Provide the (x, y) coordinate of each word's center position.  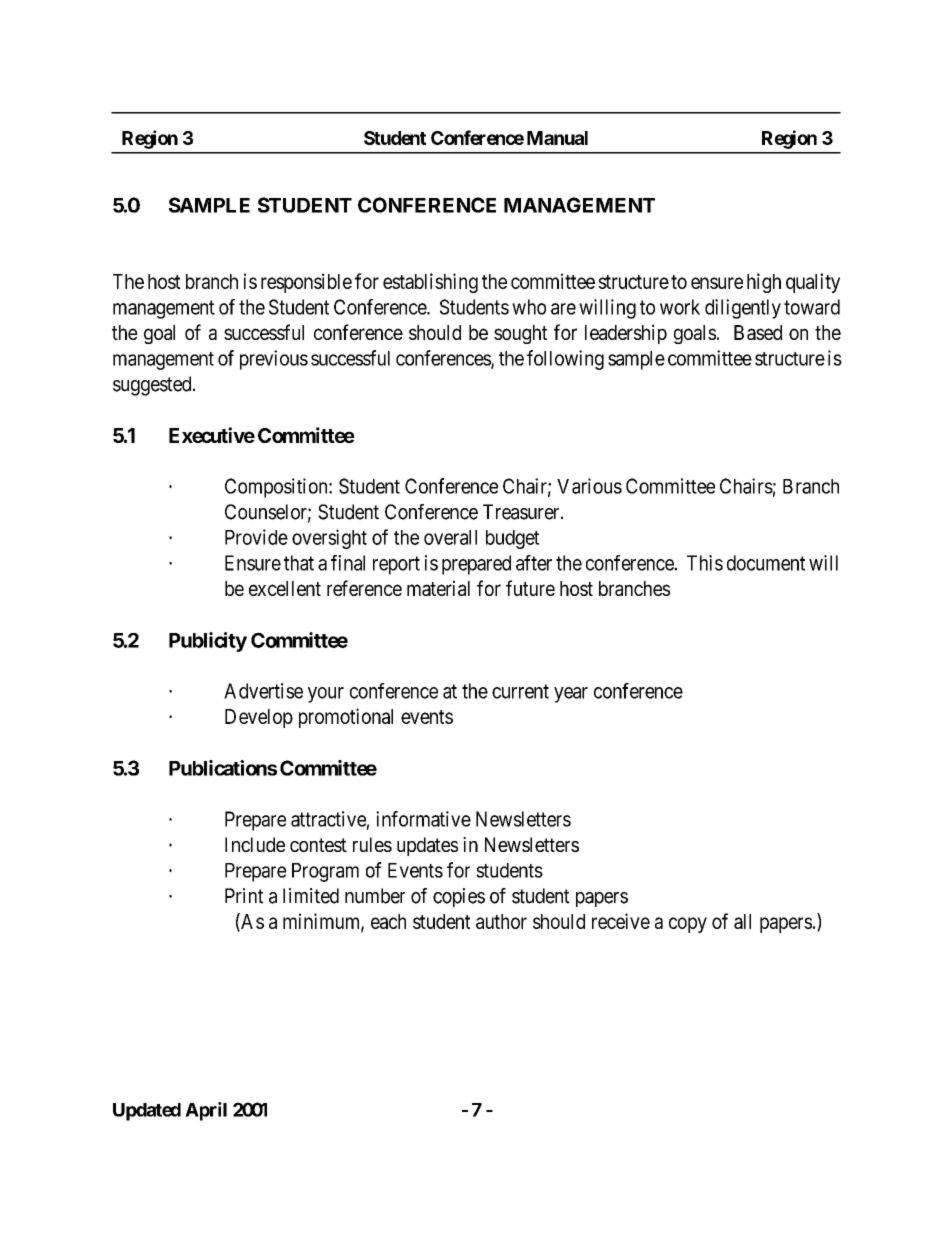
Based (758, 332)
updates (427, 846)
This (705, 563)
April (206, 1111)
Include (255, 844)
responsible (306, 283)
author (501, 921)
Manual (557, 138)
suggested (153, 386)
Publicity (208, 642)
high (764, 283)
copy (688, 925)
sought (520, 334)
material (438, 588)
